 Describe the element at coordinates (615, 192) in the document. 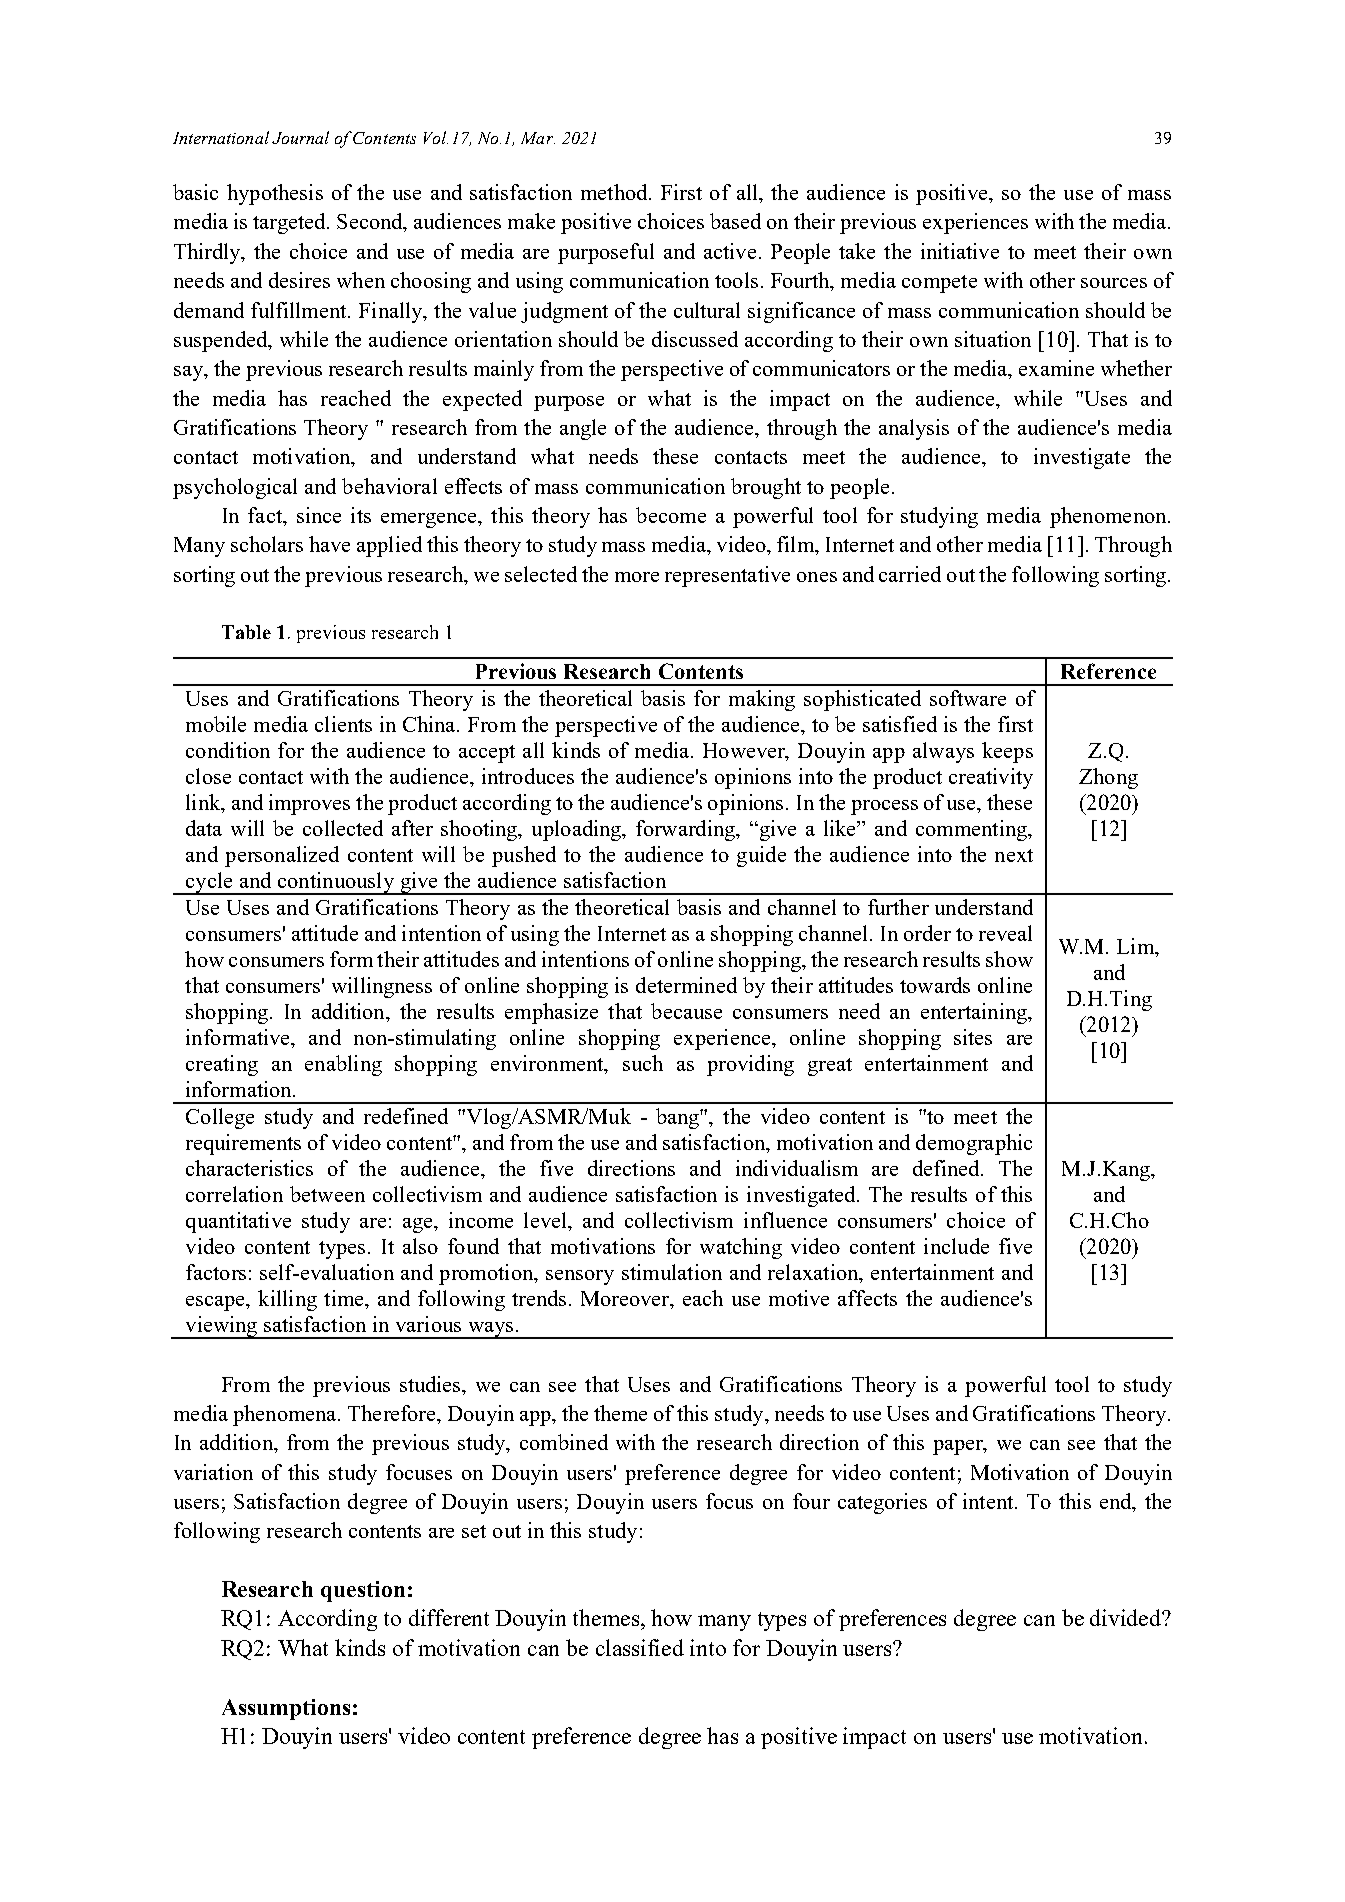

I see `method` at that location.
